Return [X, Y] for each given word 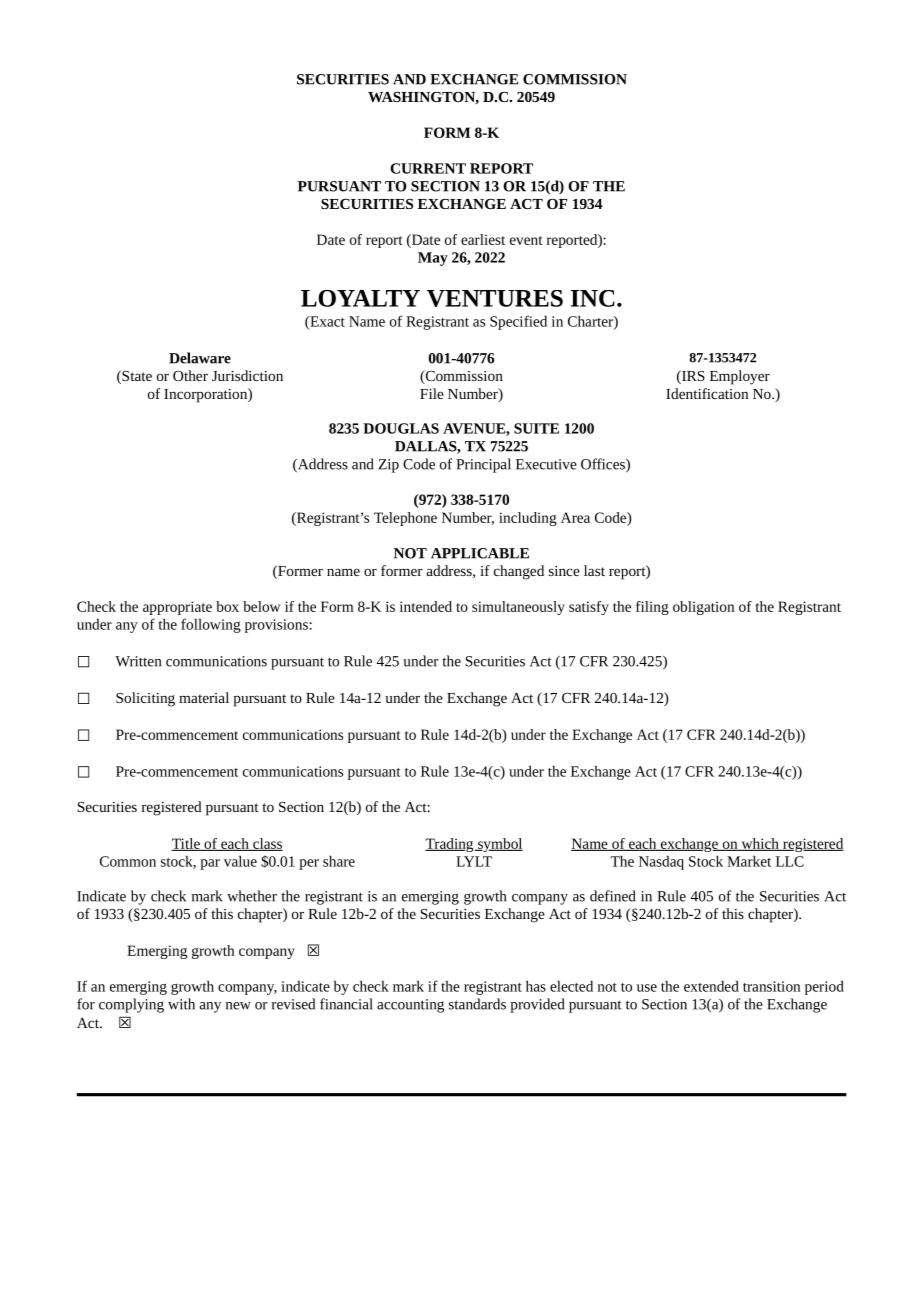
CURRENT [428, 168]
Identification [707, 393]
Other [190, 375]
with [181, 1004]
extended [711, 986]
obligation [703, 608]
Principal [483, 465]
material [204, 697]
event [526, 240]
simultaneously [518, 608]
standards [477, 1004]
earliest [483, 239]
